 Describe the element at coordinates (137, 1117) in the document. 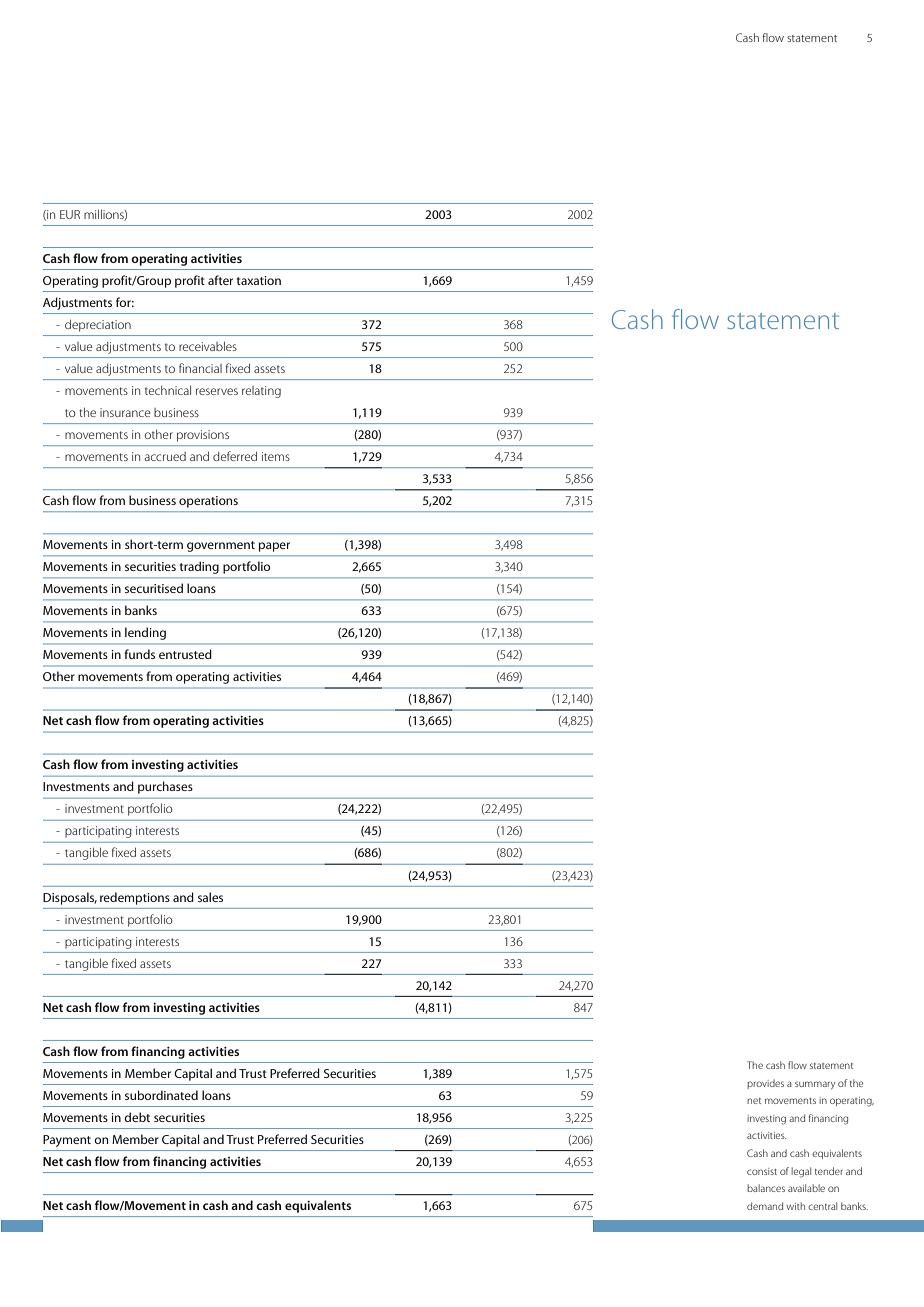

I see `debt` at that location.
